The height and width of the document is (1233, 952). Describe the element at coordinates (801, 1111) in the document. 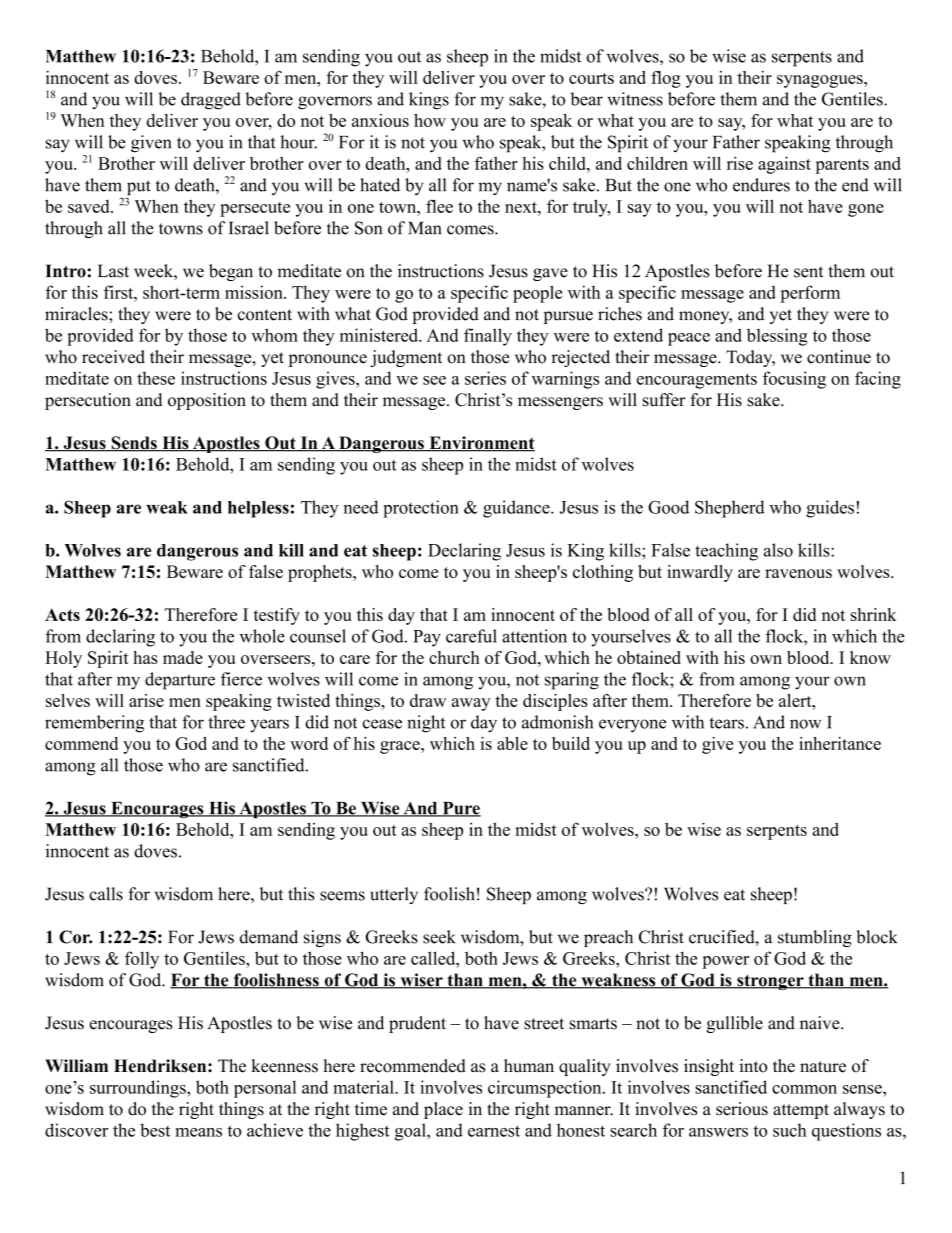

I see `attempt` at that location.
